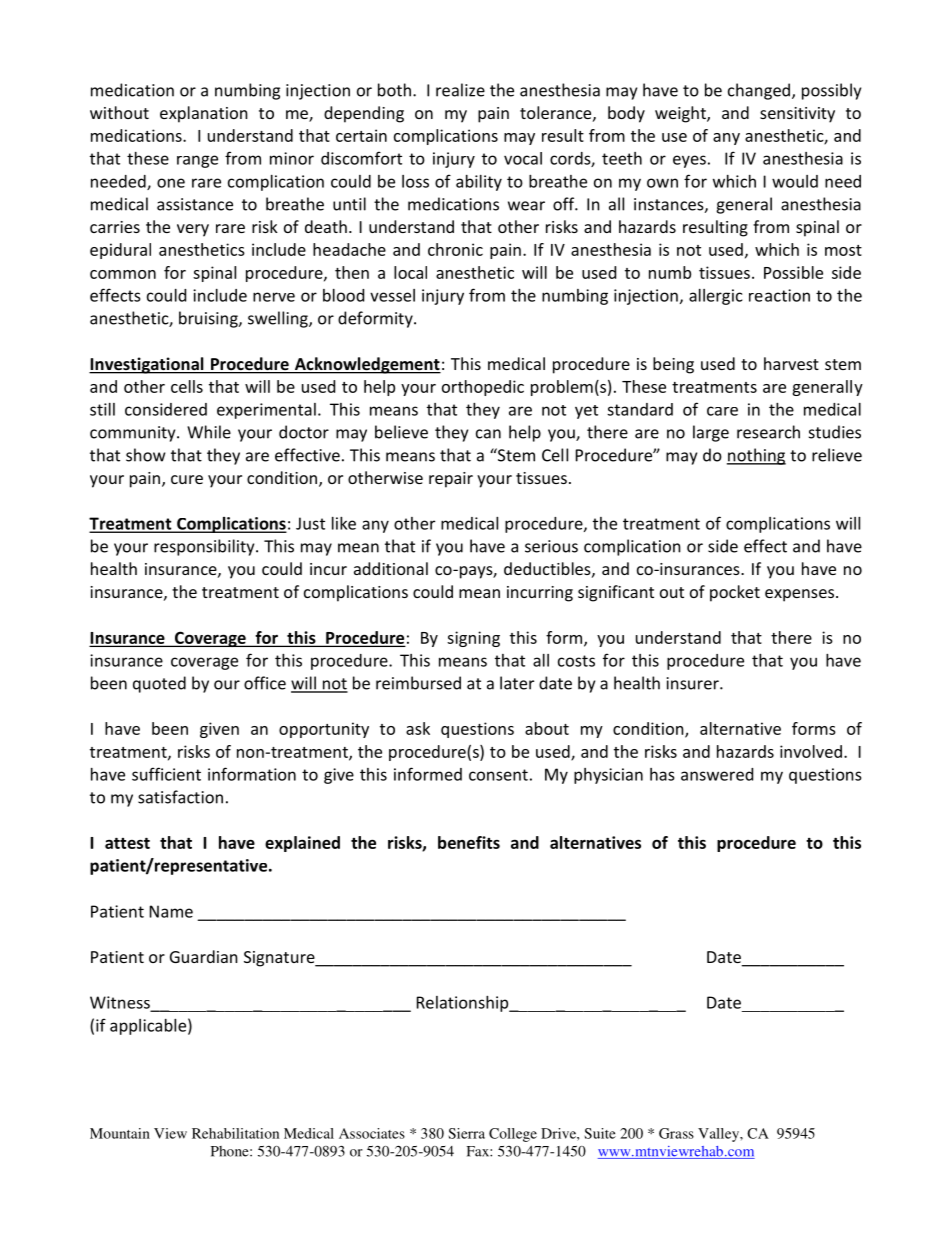  What do you see at coordinates (466, 1133) in the screenshot?
I see `Sierra` at bounding box center [466, 1133].
